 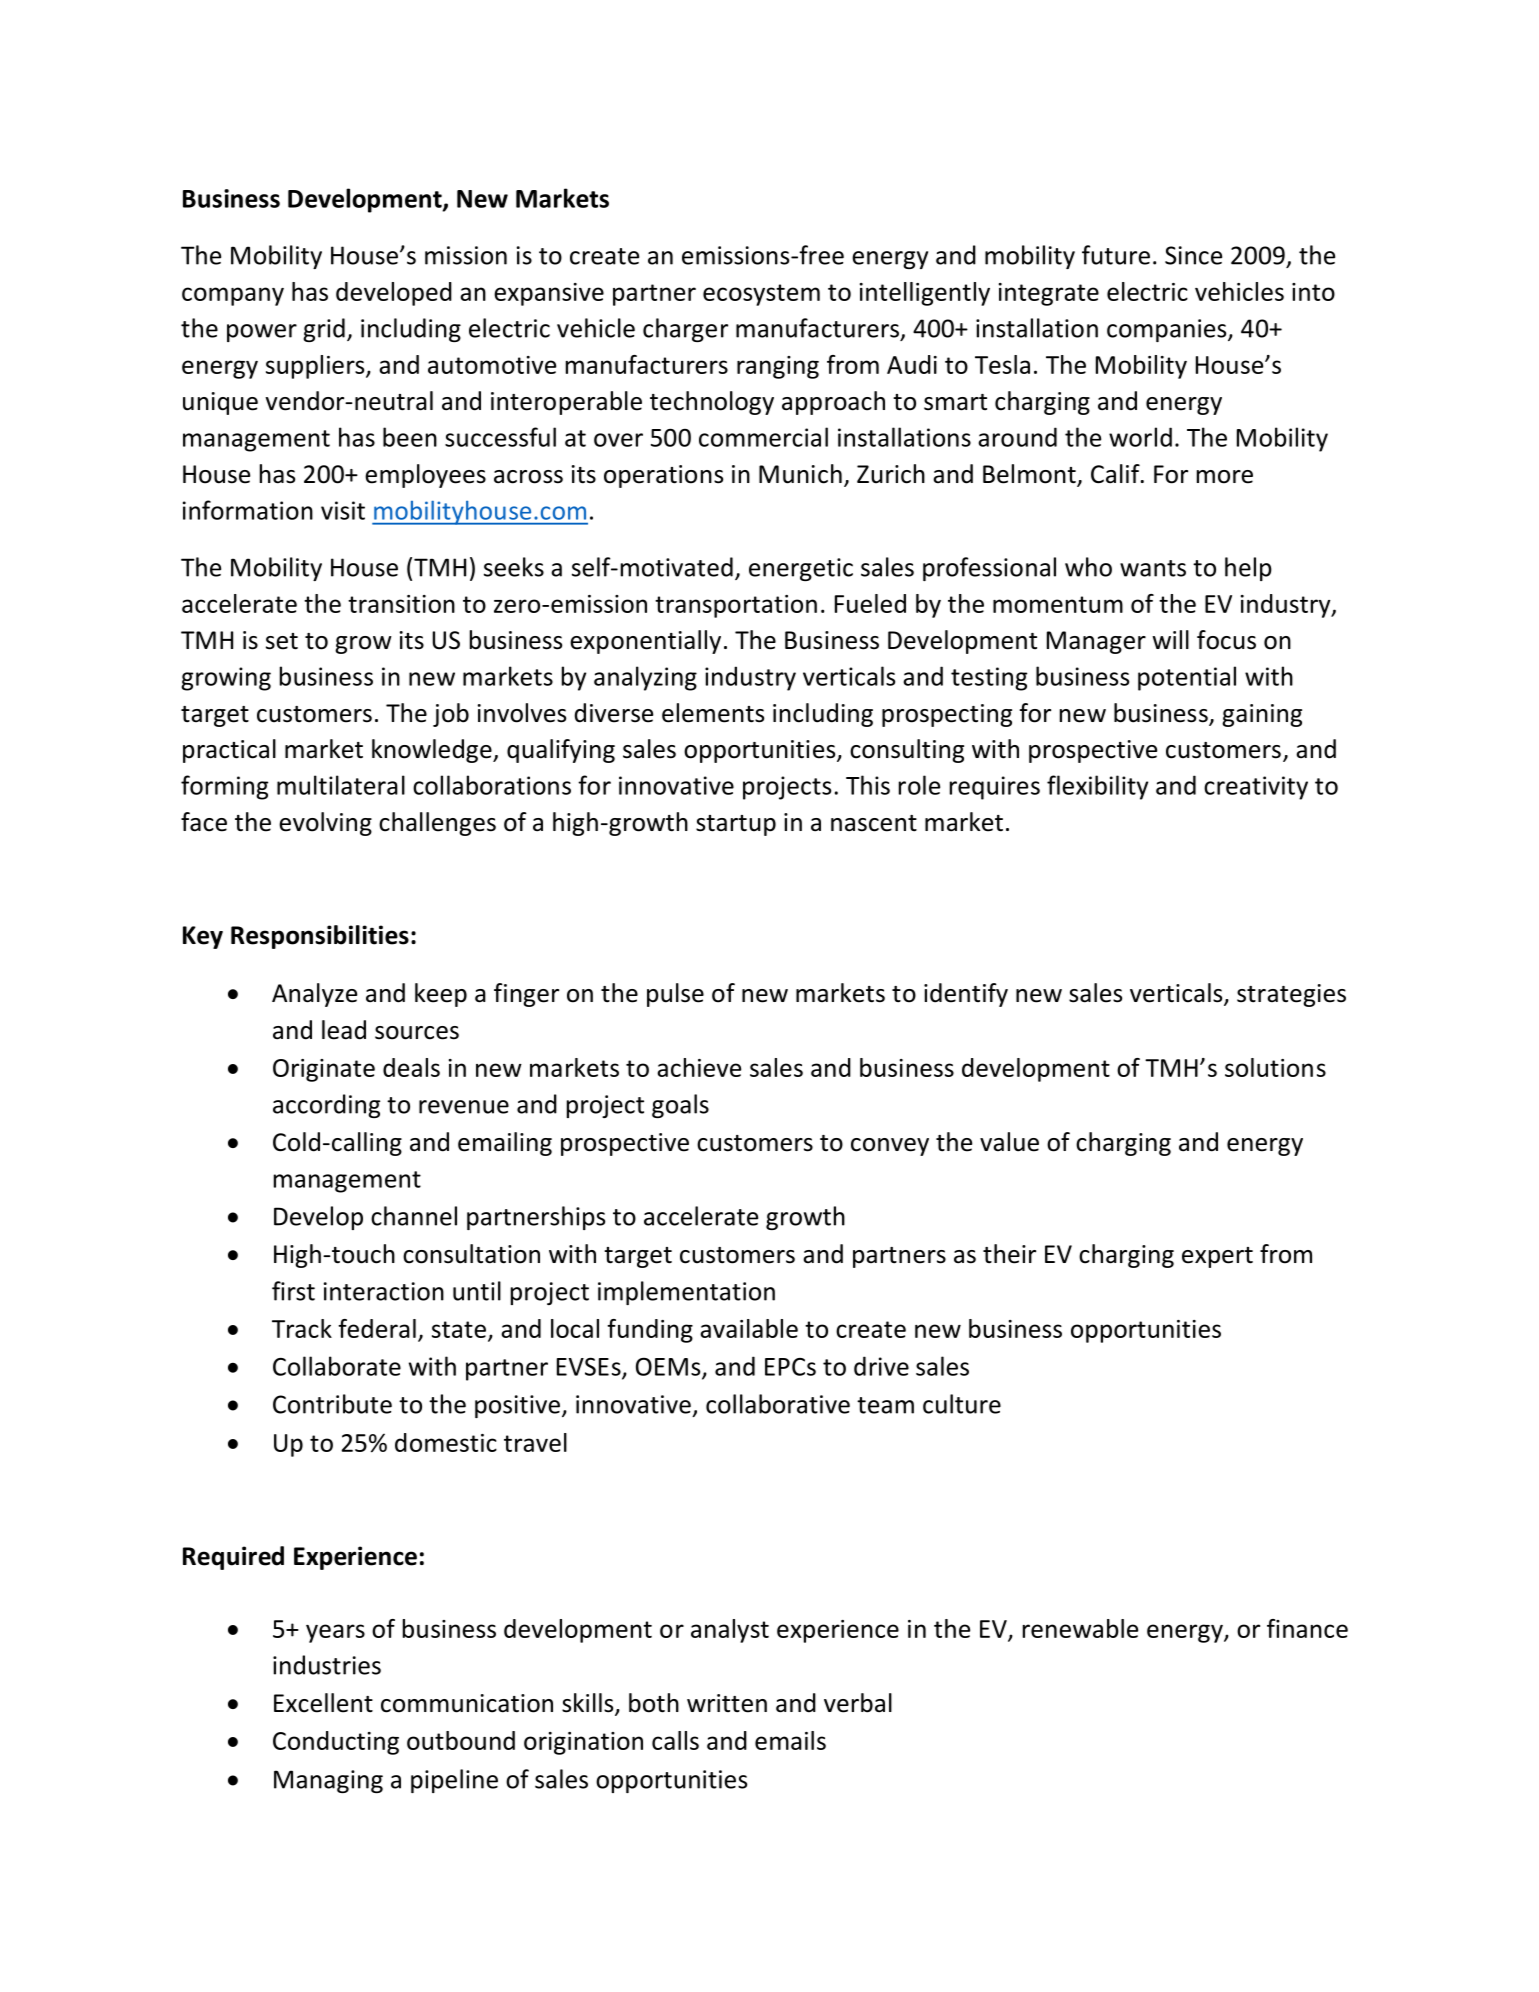 What do you see at coordinates (675, 995) in the document?
I see `pulse` at bounding box center [675, 995].
